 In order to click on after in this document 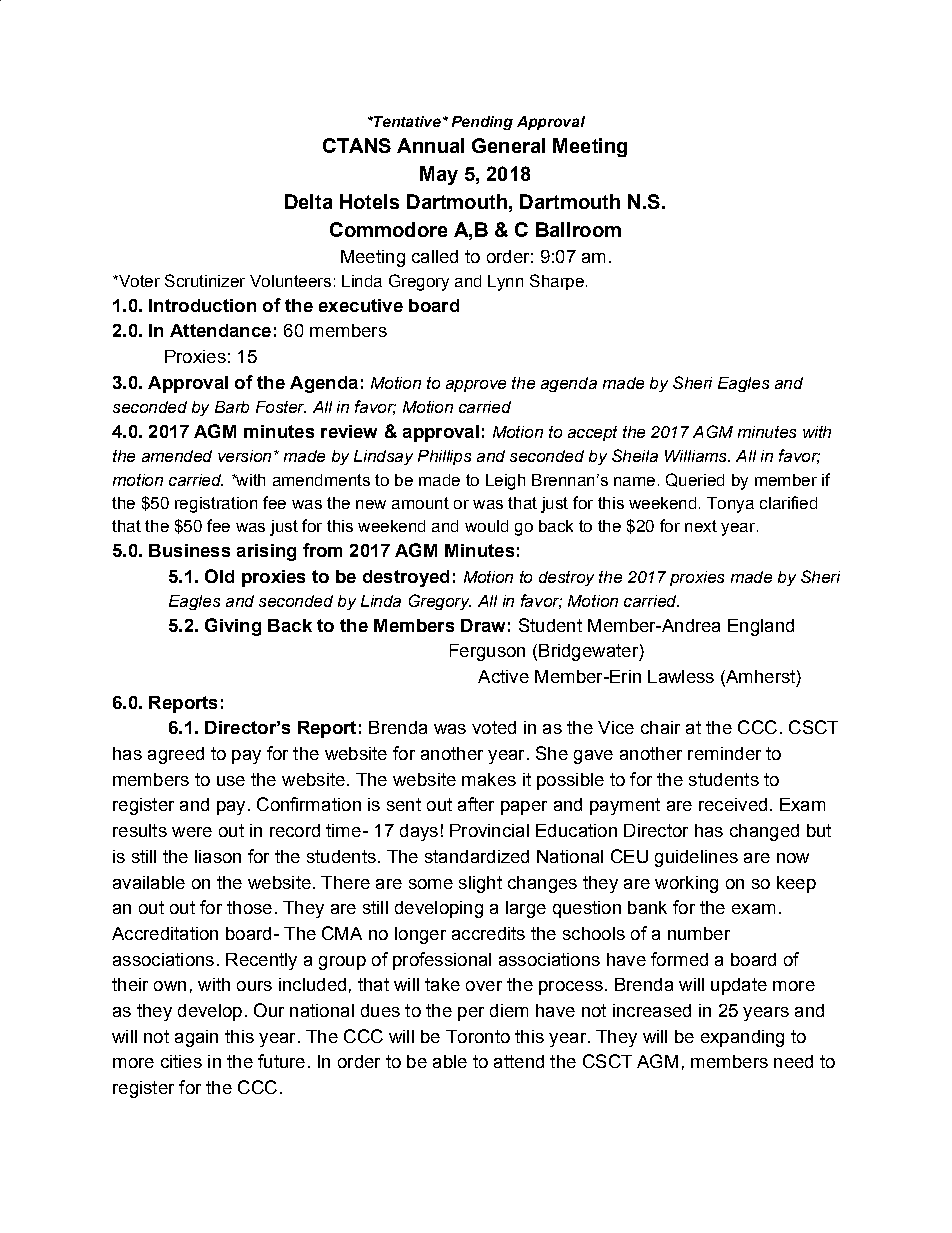, I will do `click(476, 804)`.
